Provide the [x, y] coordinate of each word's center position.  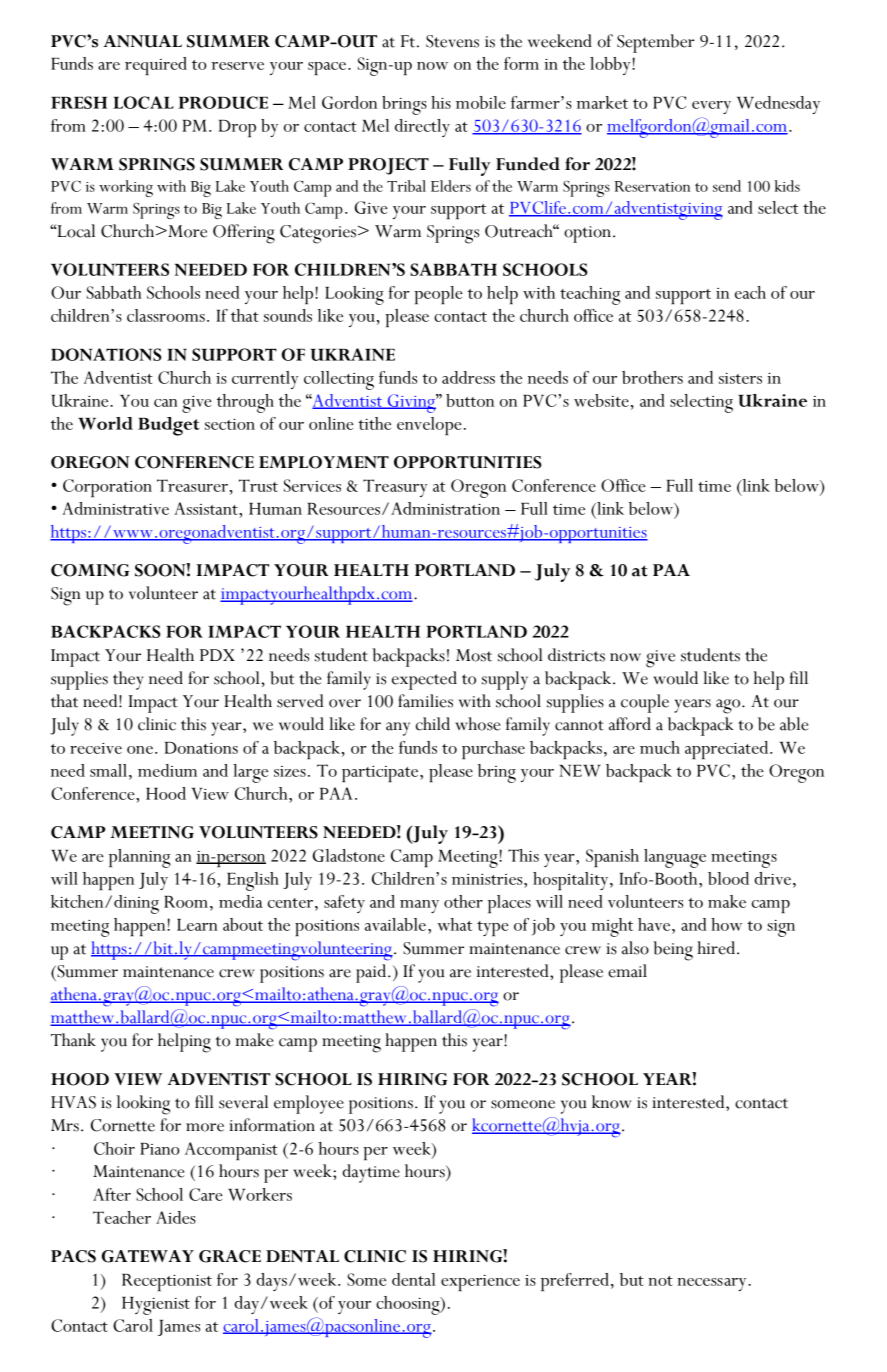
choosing [409, 1305]
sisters [740, 378]
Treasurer [192, 485]
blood [728, 878]
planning [140, 858]
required [156, 66]
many [419, 906]
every [711, 107]
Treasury [395, 488]
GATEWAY [148, 1256]
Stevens [452, 41]
